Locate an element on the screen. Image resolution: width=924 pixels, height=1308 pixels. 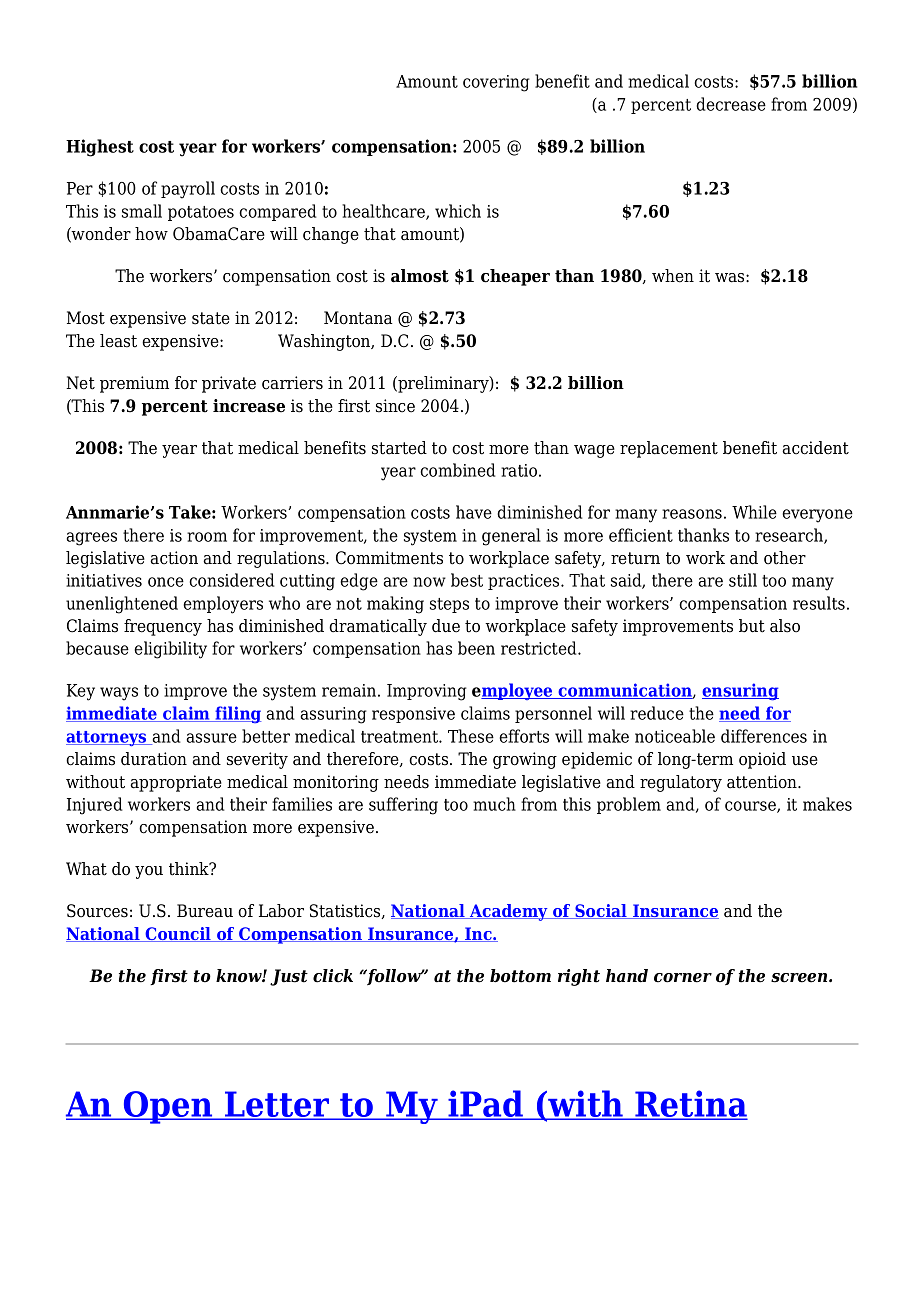
room is located at coordinates (207, 537).
